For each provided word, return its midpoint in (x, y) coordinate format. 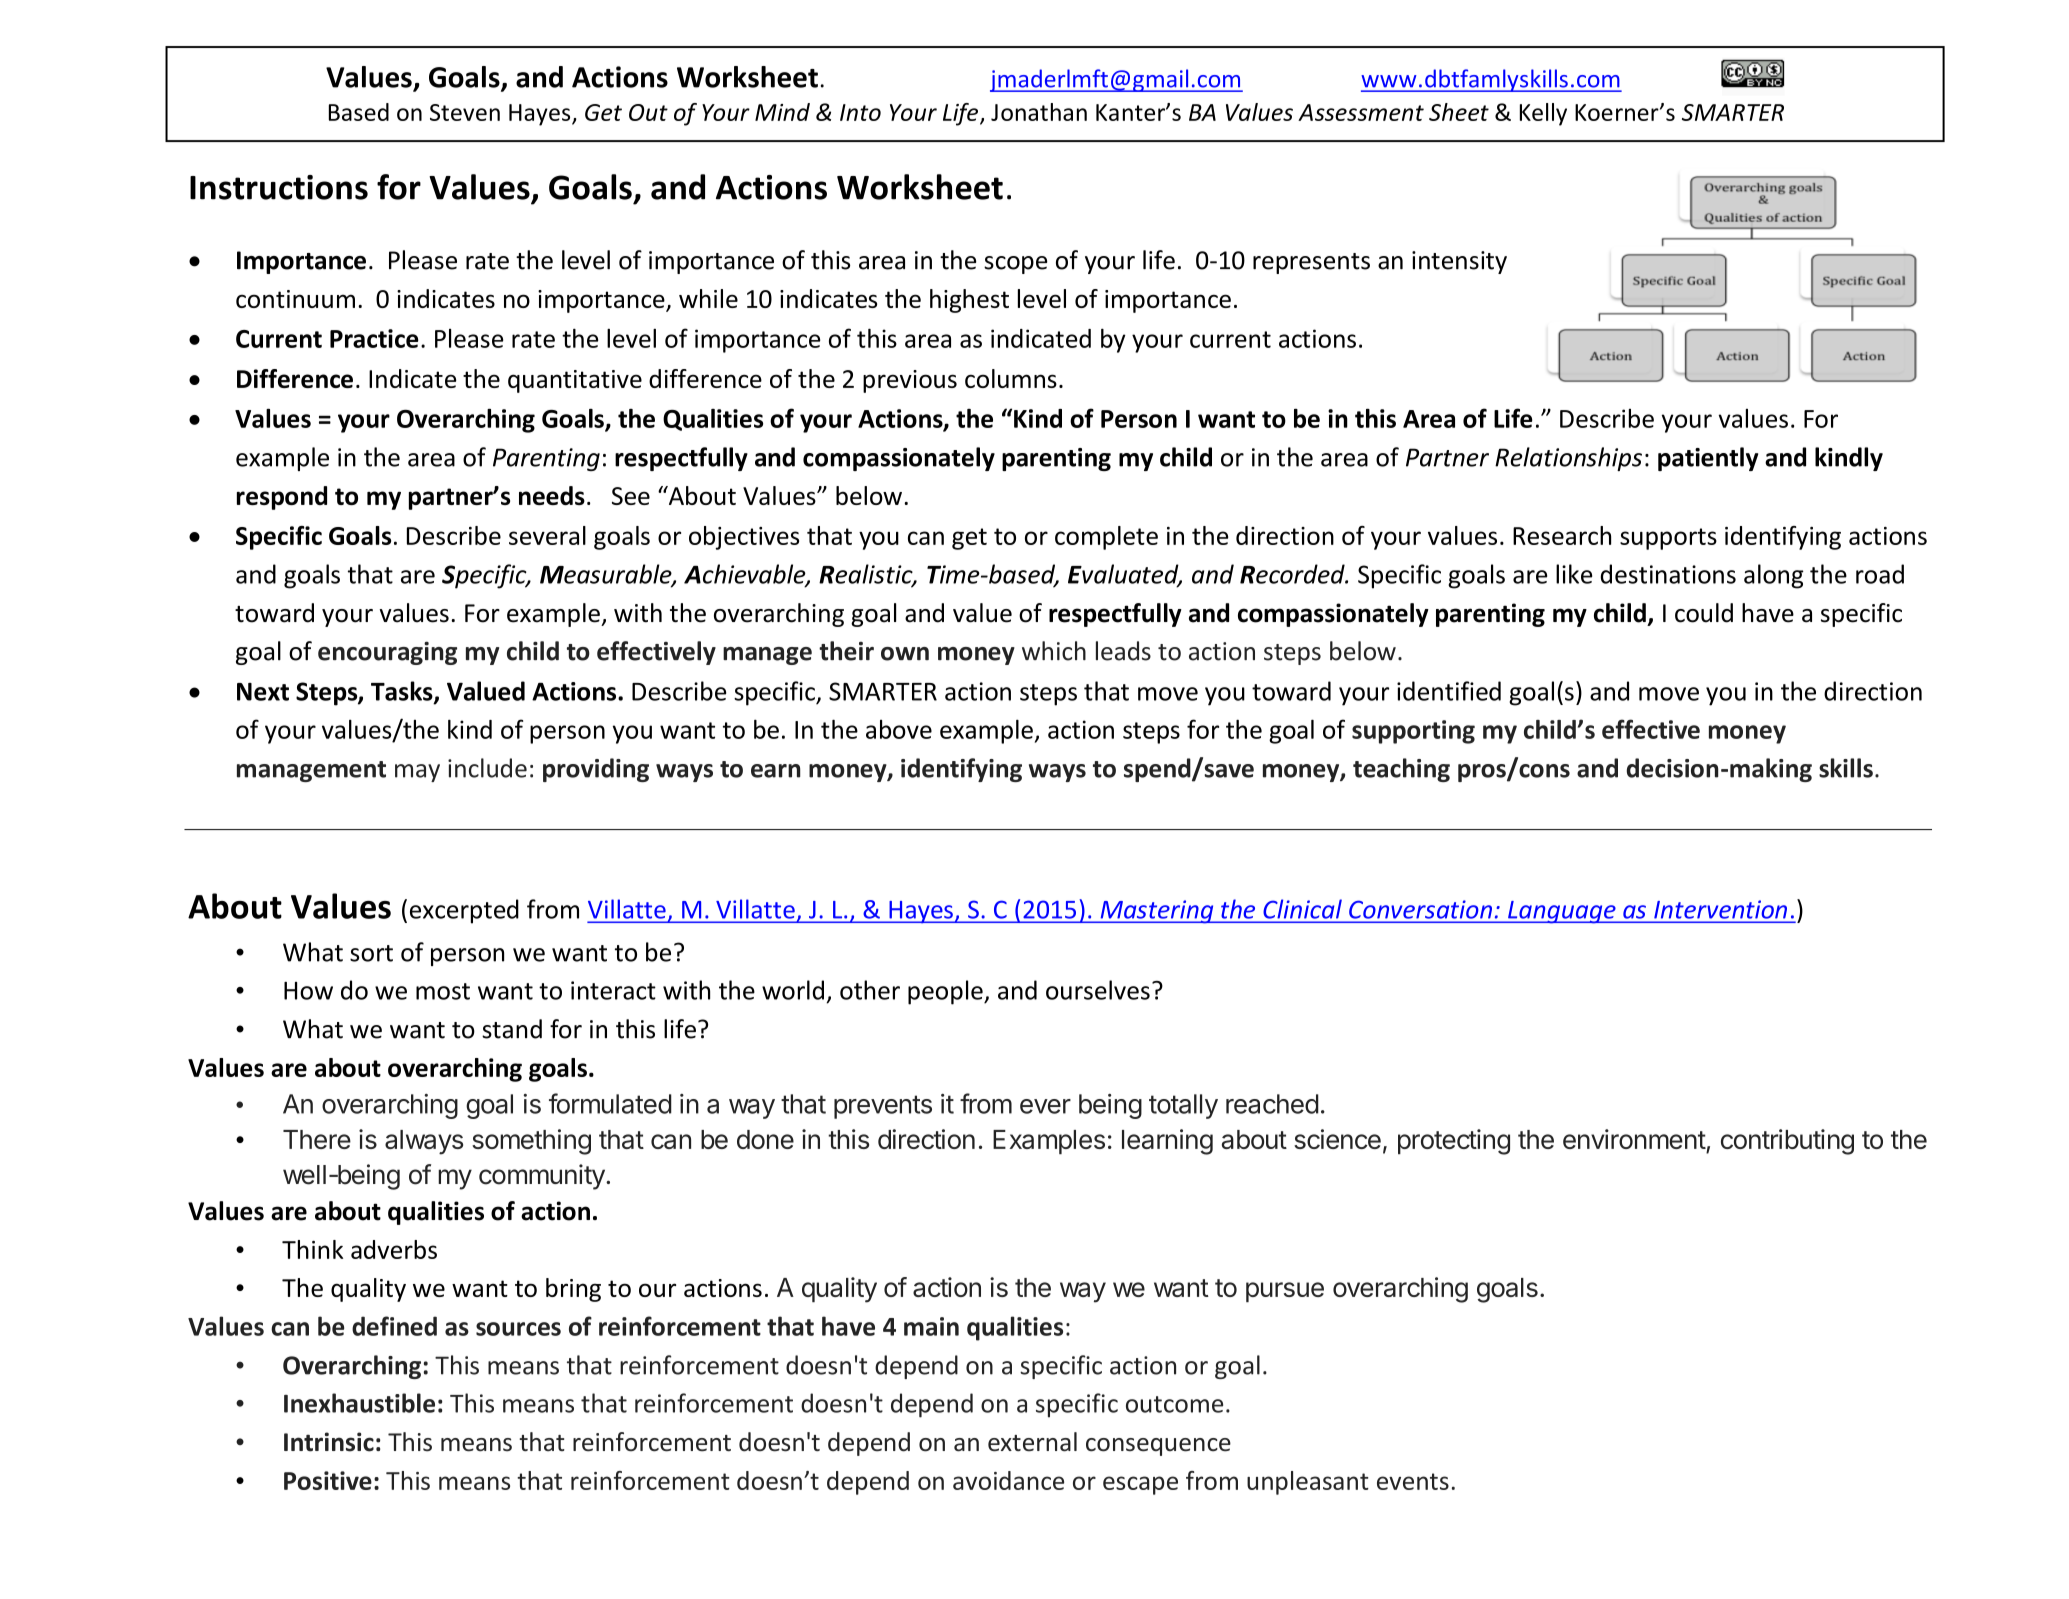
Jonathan (1039, 112)
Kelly (1543, 114)
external (1032, 1442)
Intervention (1720, 910)
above (899, 729)
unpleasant (1308, 1483)
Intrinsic (329, 1442)
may (417, 773)
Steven (465, 112)
